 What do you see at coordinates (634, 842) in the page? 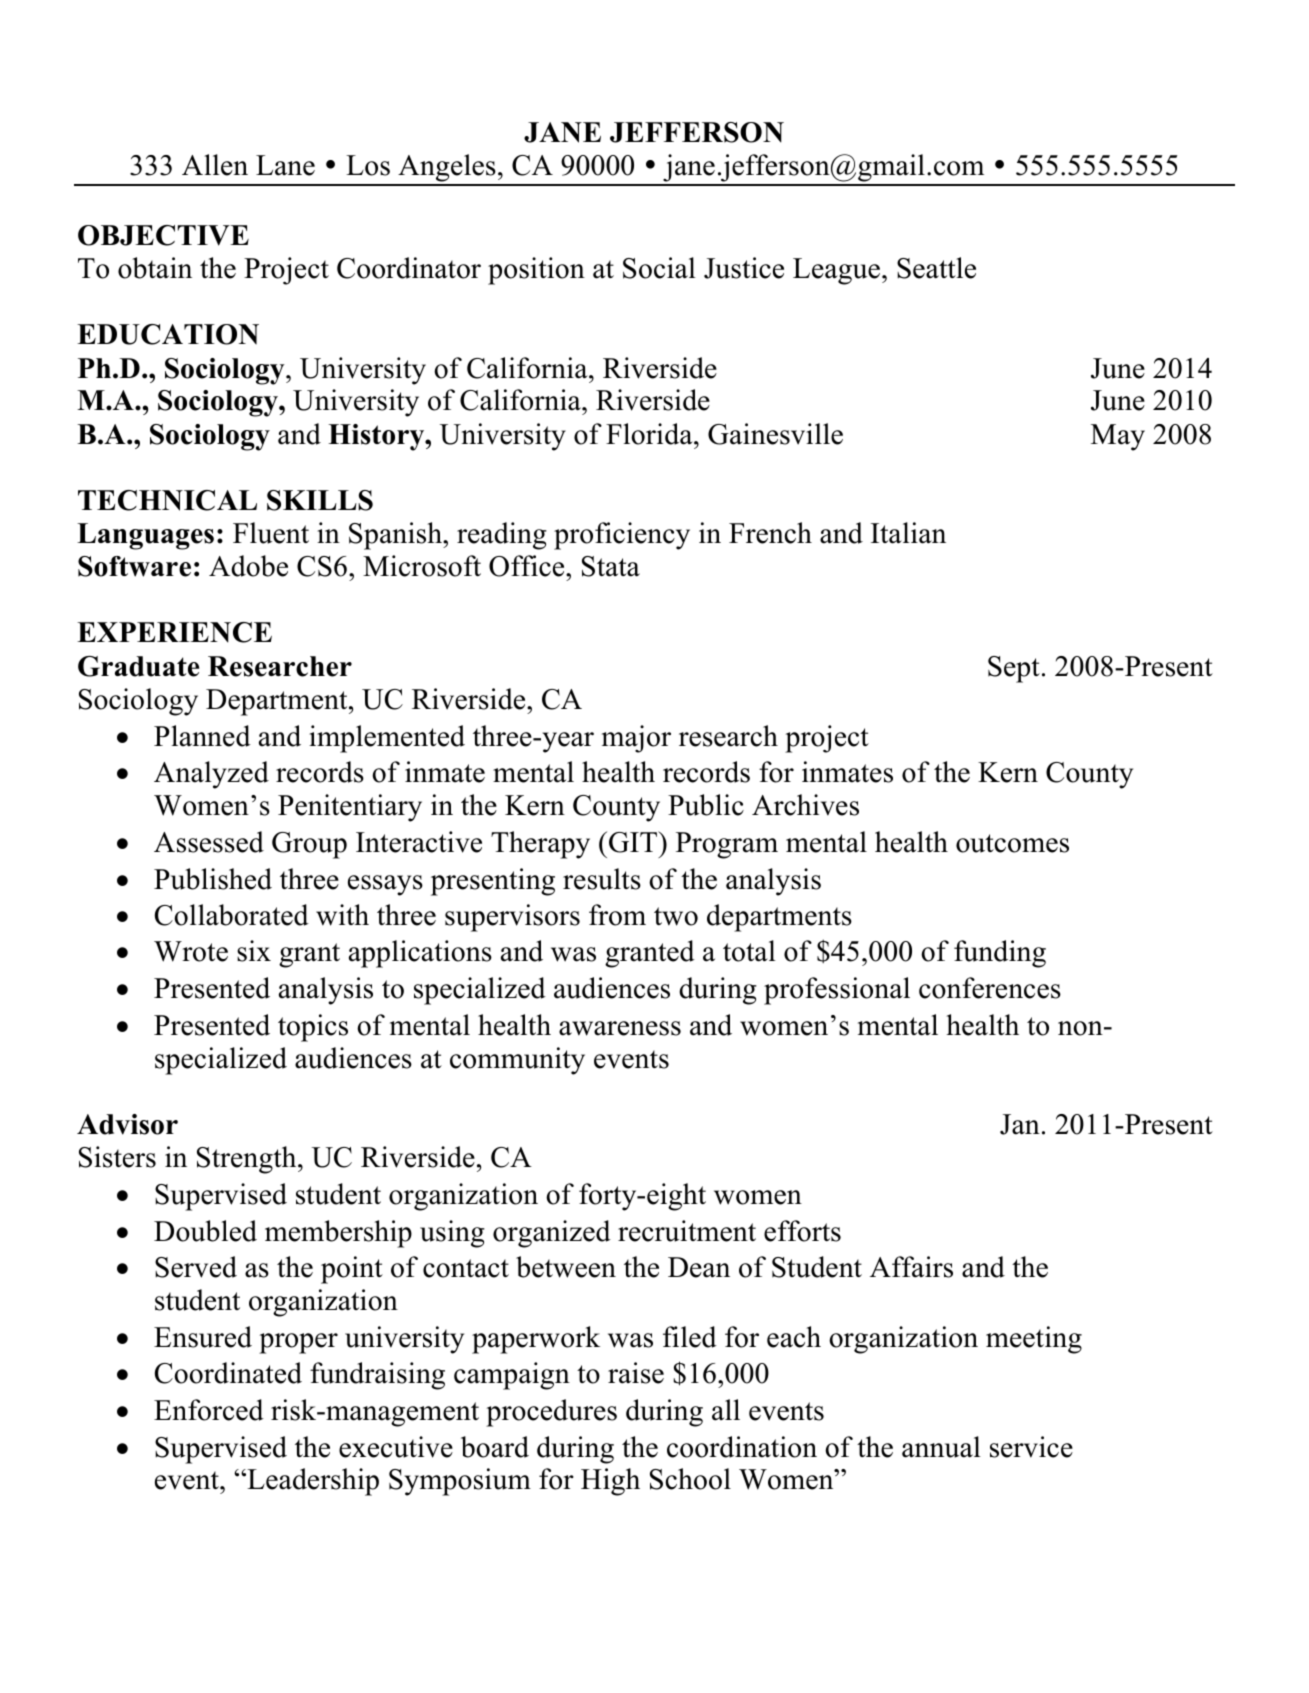
I see `GIT` at bounding box center [634, 842].
